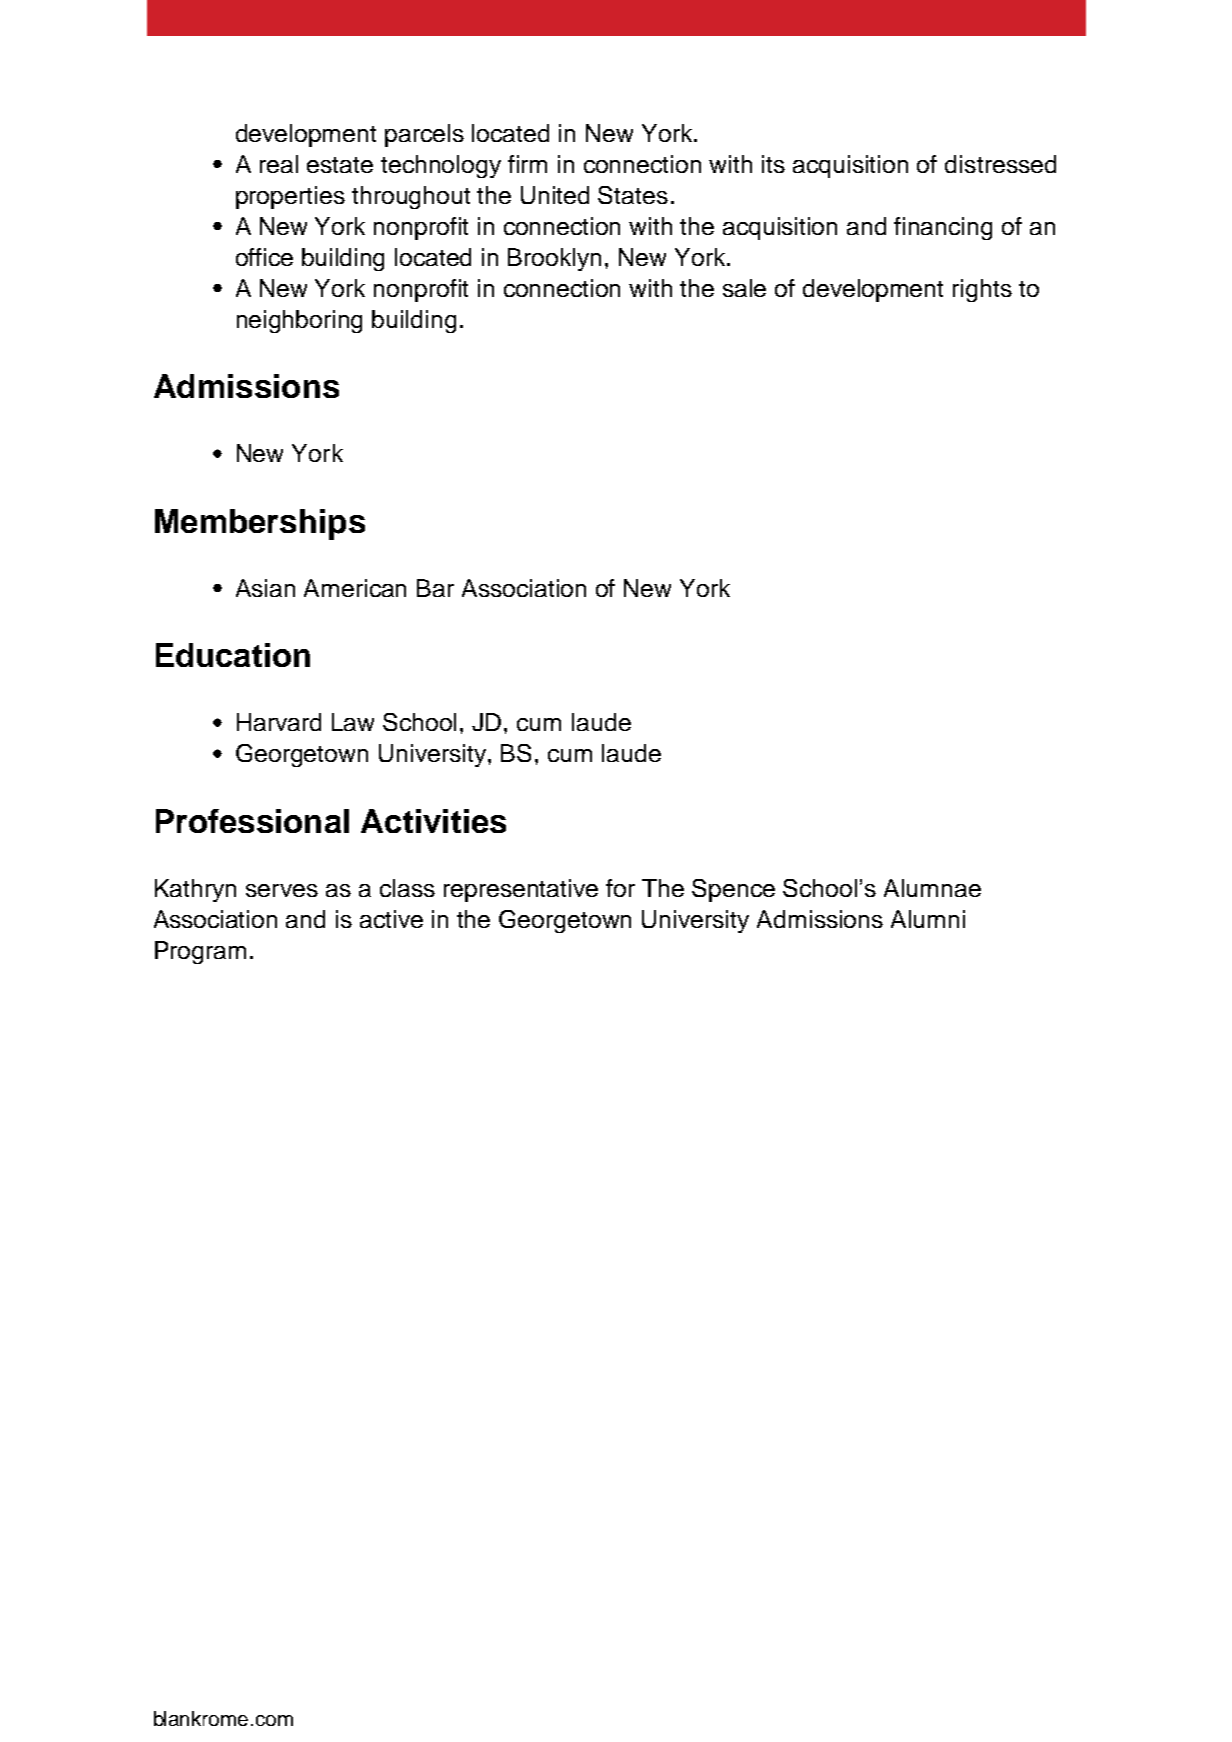  I want to click on firm, so click(527, 164).
